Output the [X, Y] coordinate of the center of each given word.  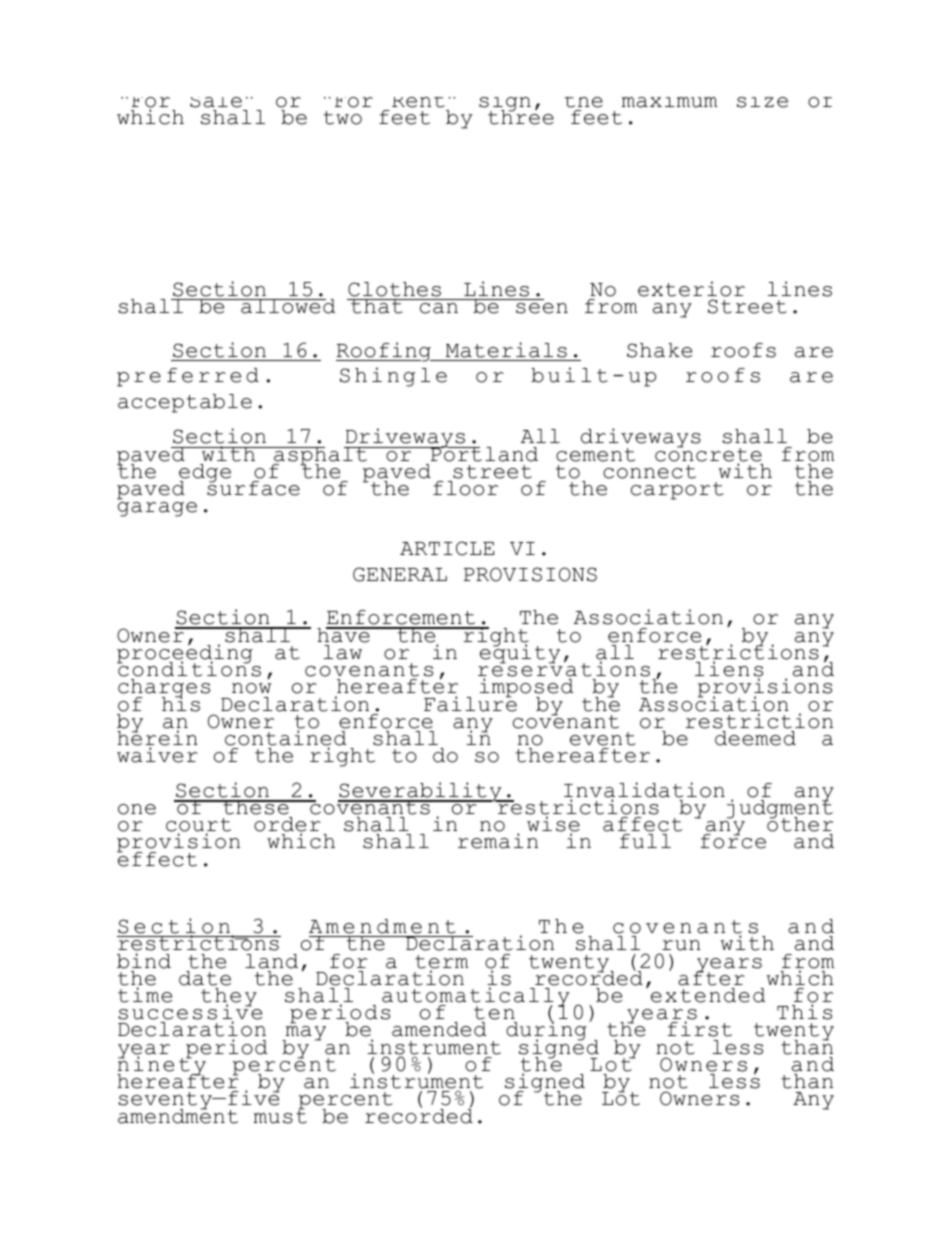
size [762, 102]
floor [465, 488]
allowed [287, 306]
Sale [216, 102]
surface [253, 487]
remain [498, 841]
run [681, 945]
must [280, 1116]
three [521, 116]
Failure [470, 703]
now [251, 688]
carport [677, 491]
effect [157, 858]
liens [729, 670]
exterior [691, 290]
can [439, 308]
